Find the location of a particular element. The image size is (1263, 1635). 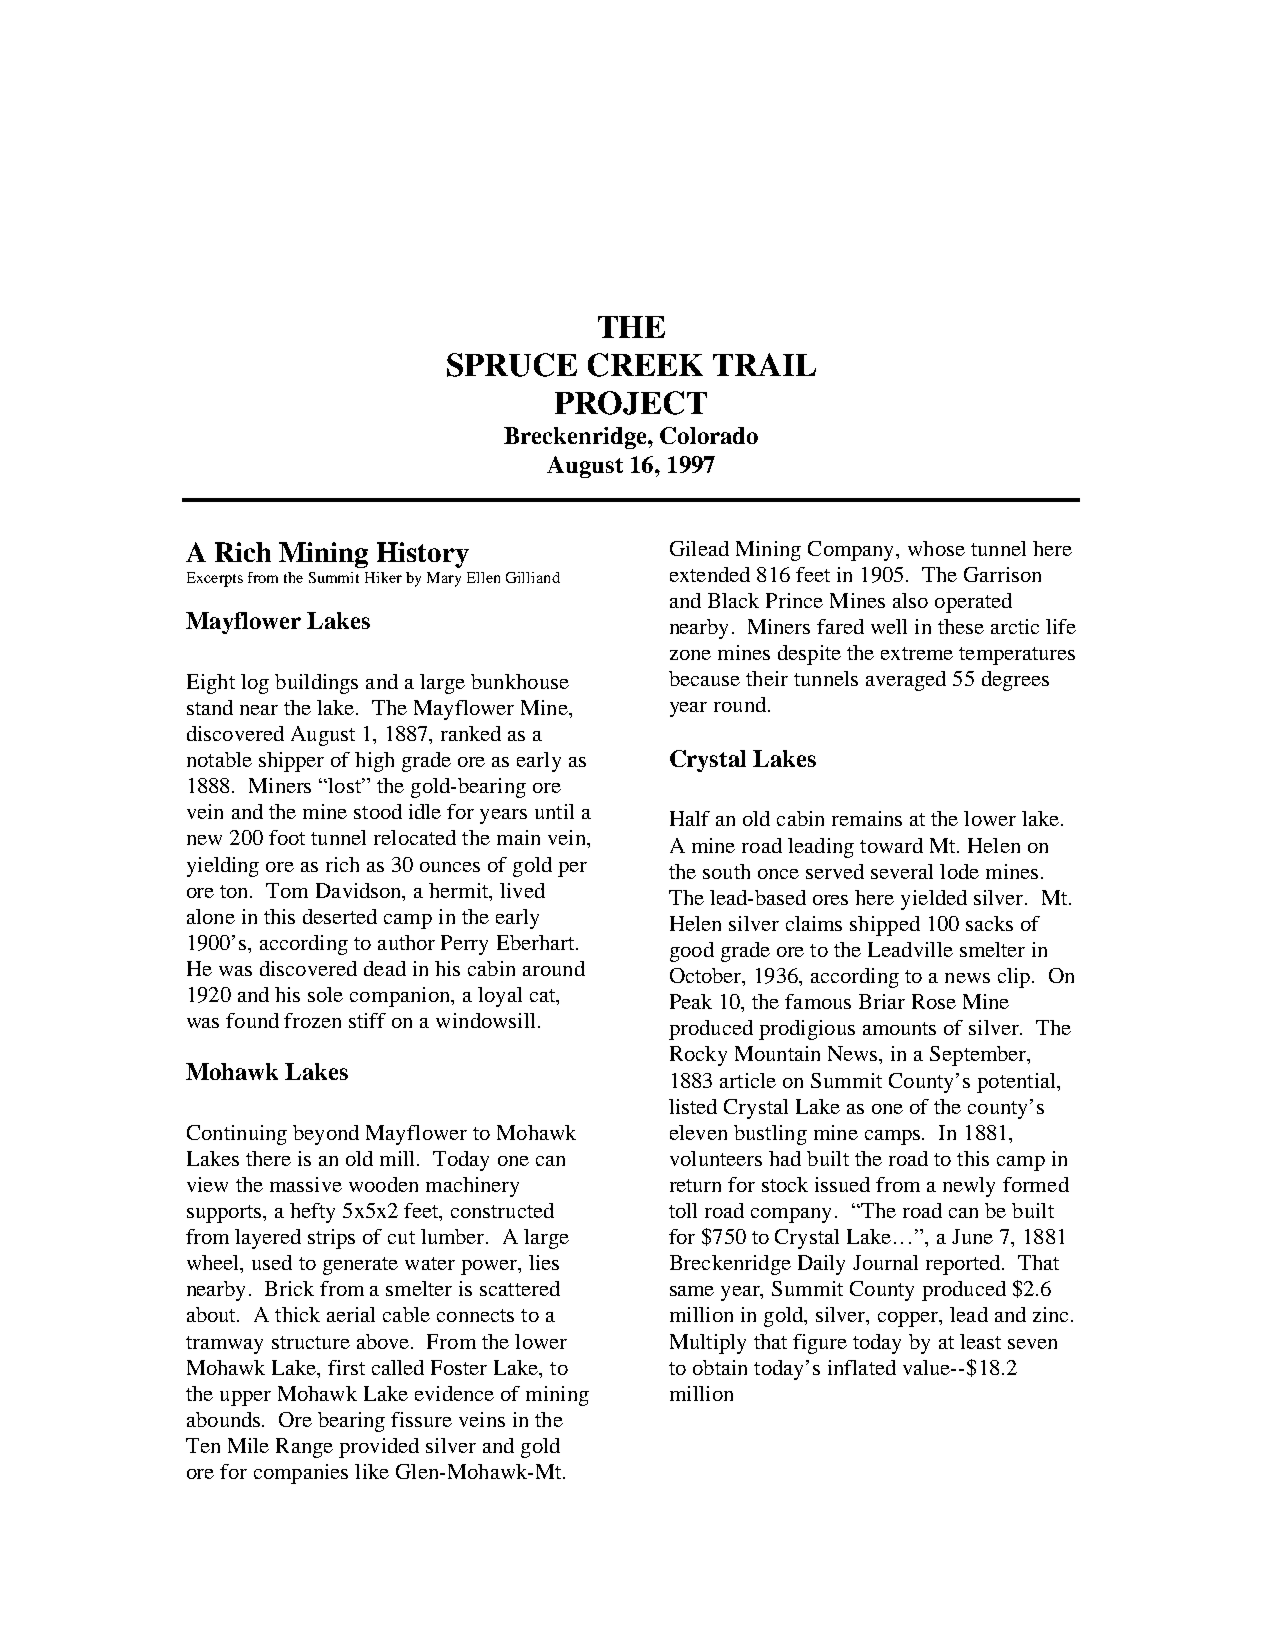

History is located at coordinates (423, 555).
